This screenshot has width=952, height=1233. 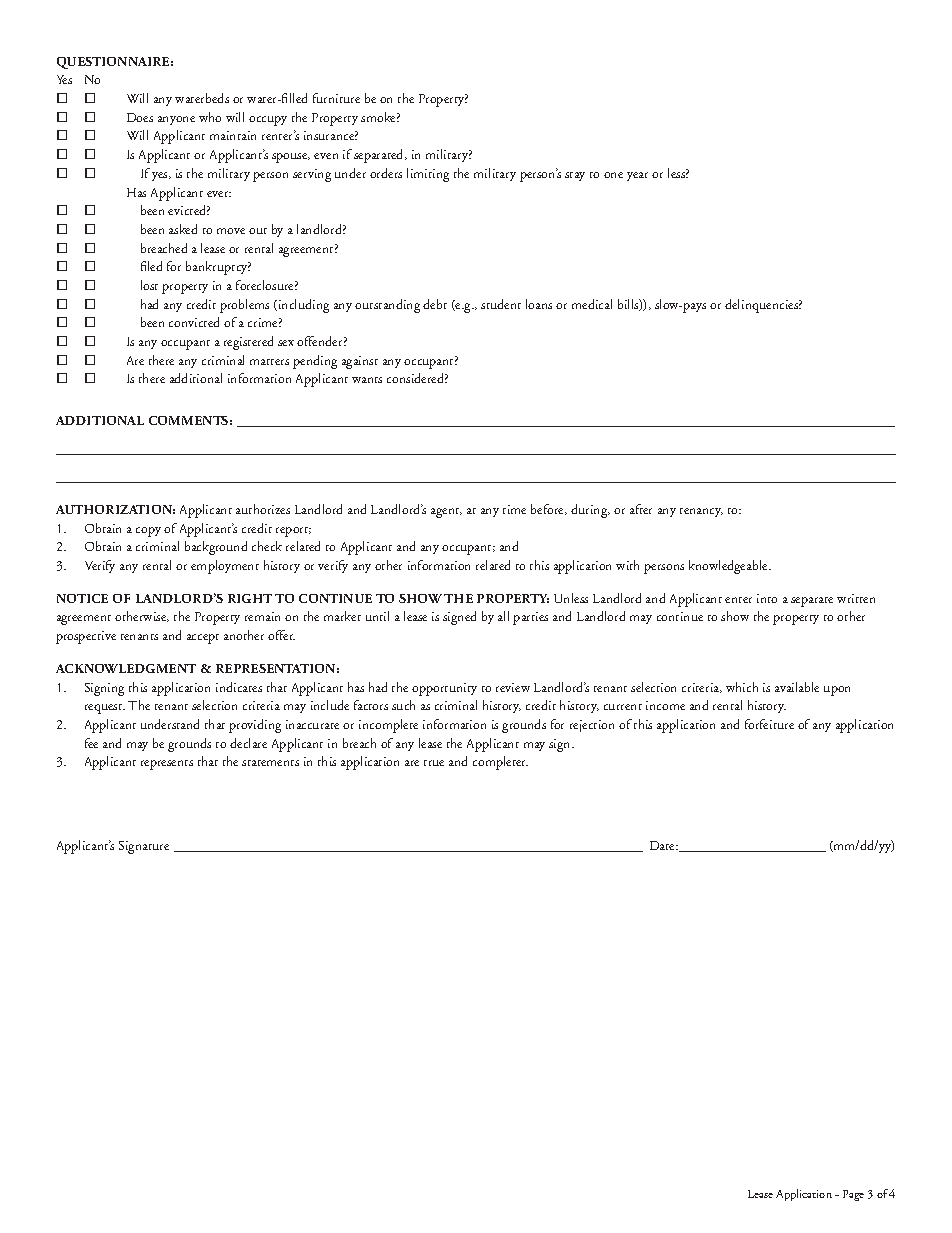 I want to click on wants, so click(x=367, y=380).
